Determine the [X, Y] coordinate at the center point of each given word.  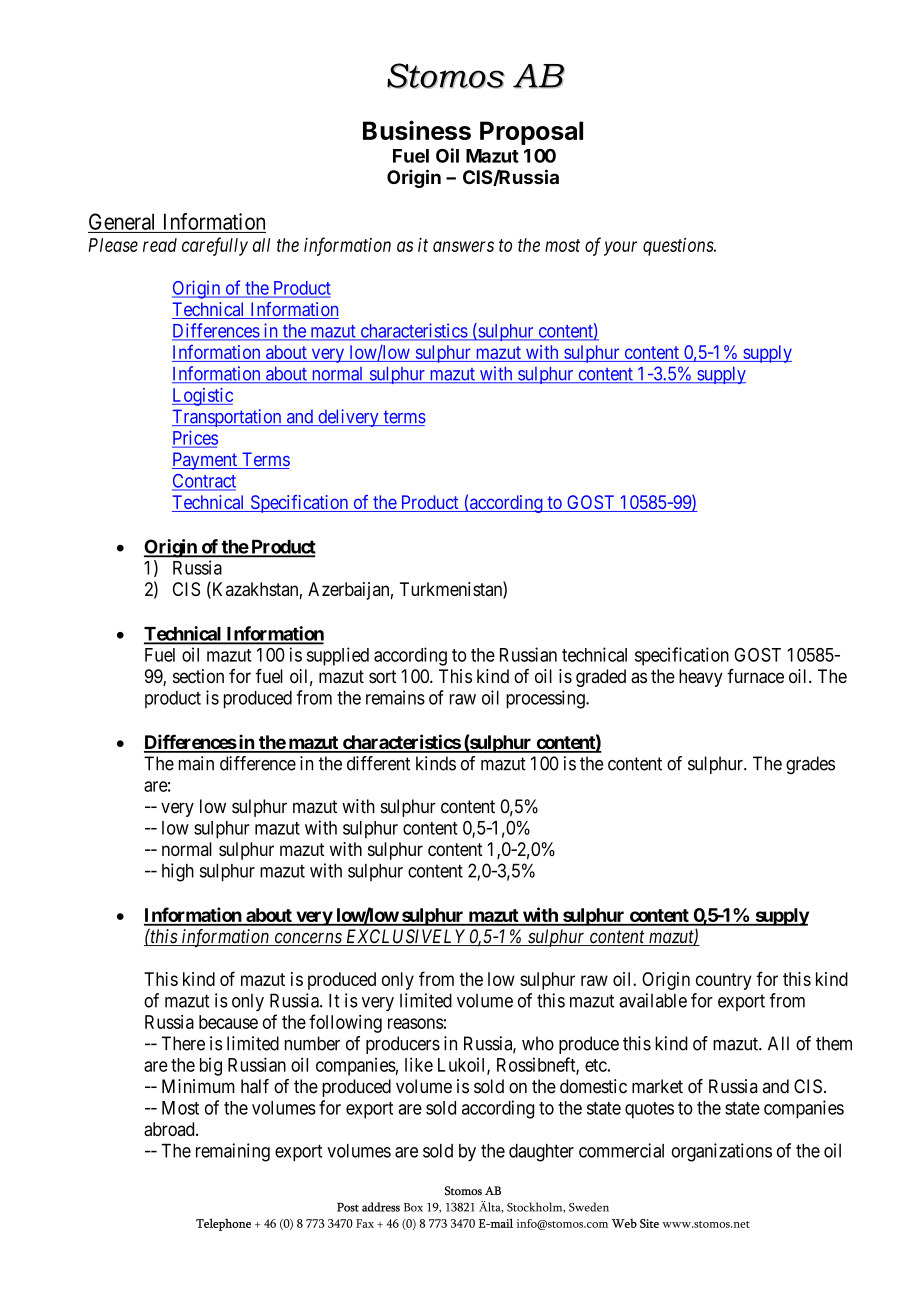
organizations [721, 1152]
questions [679, 247]
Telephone [223, 1224]
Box [413, 1207]
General [121, 221]
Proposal [531, 133]
